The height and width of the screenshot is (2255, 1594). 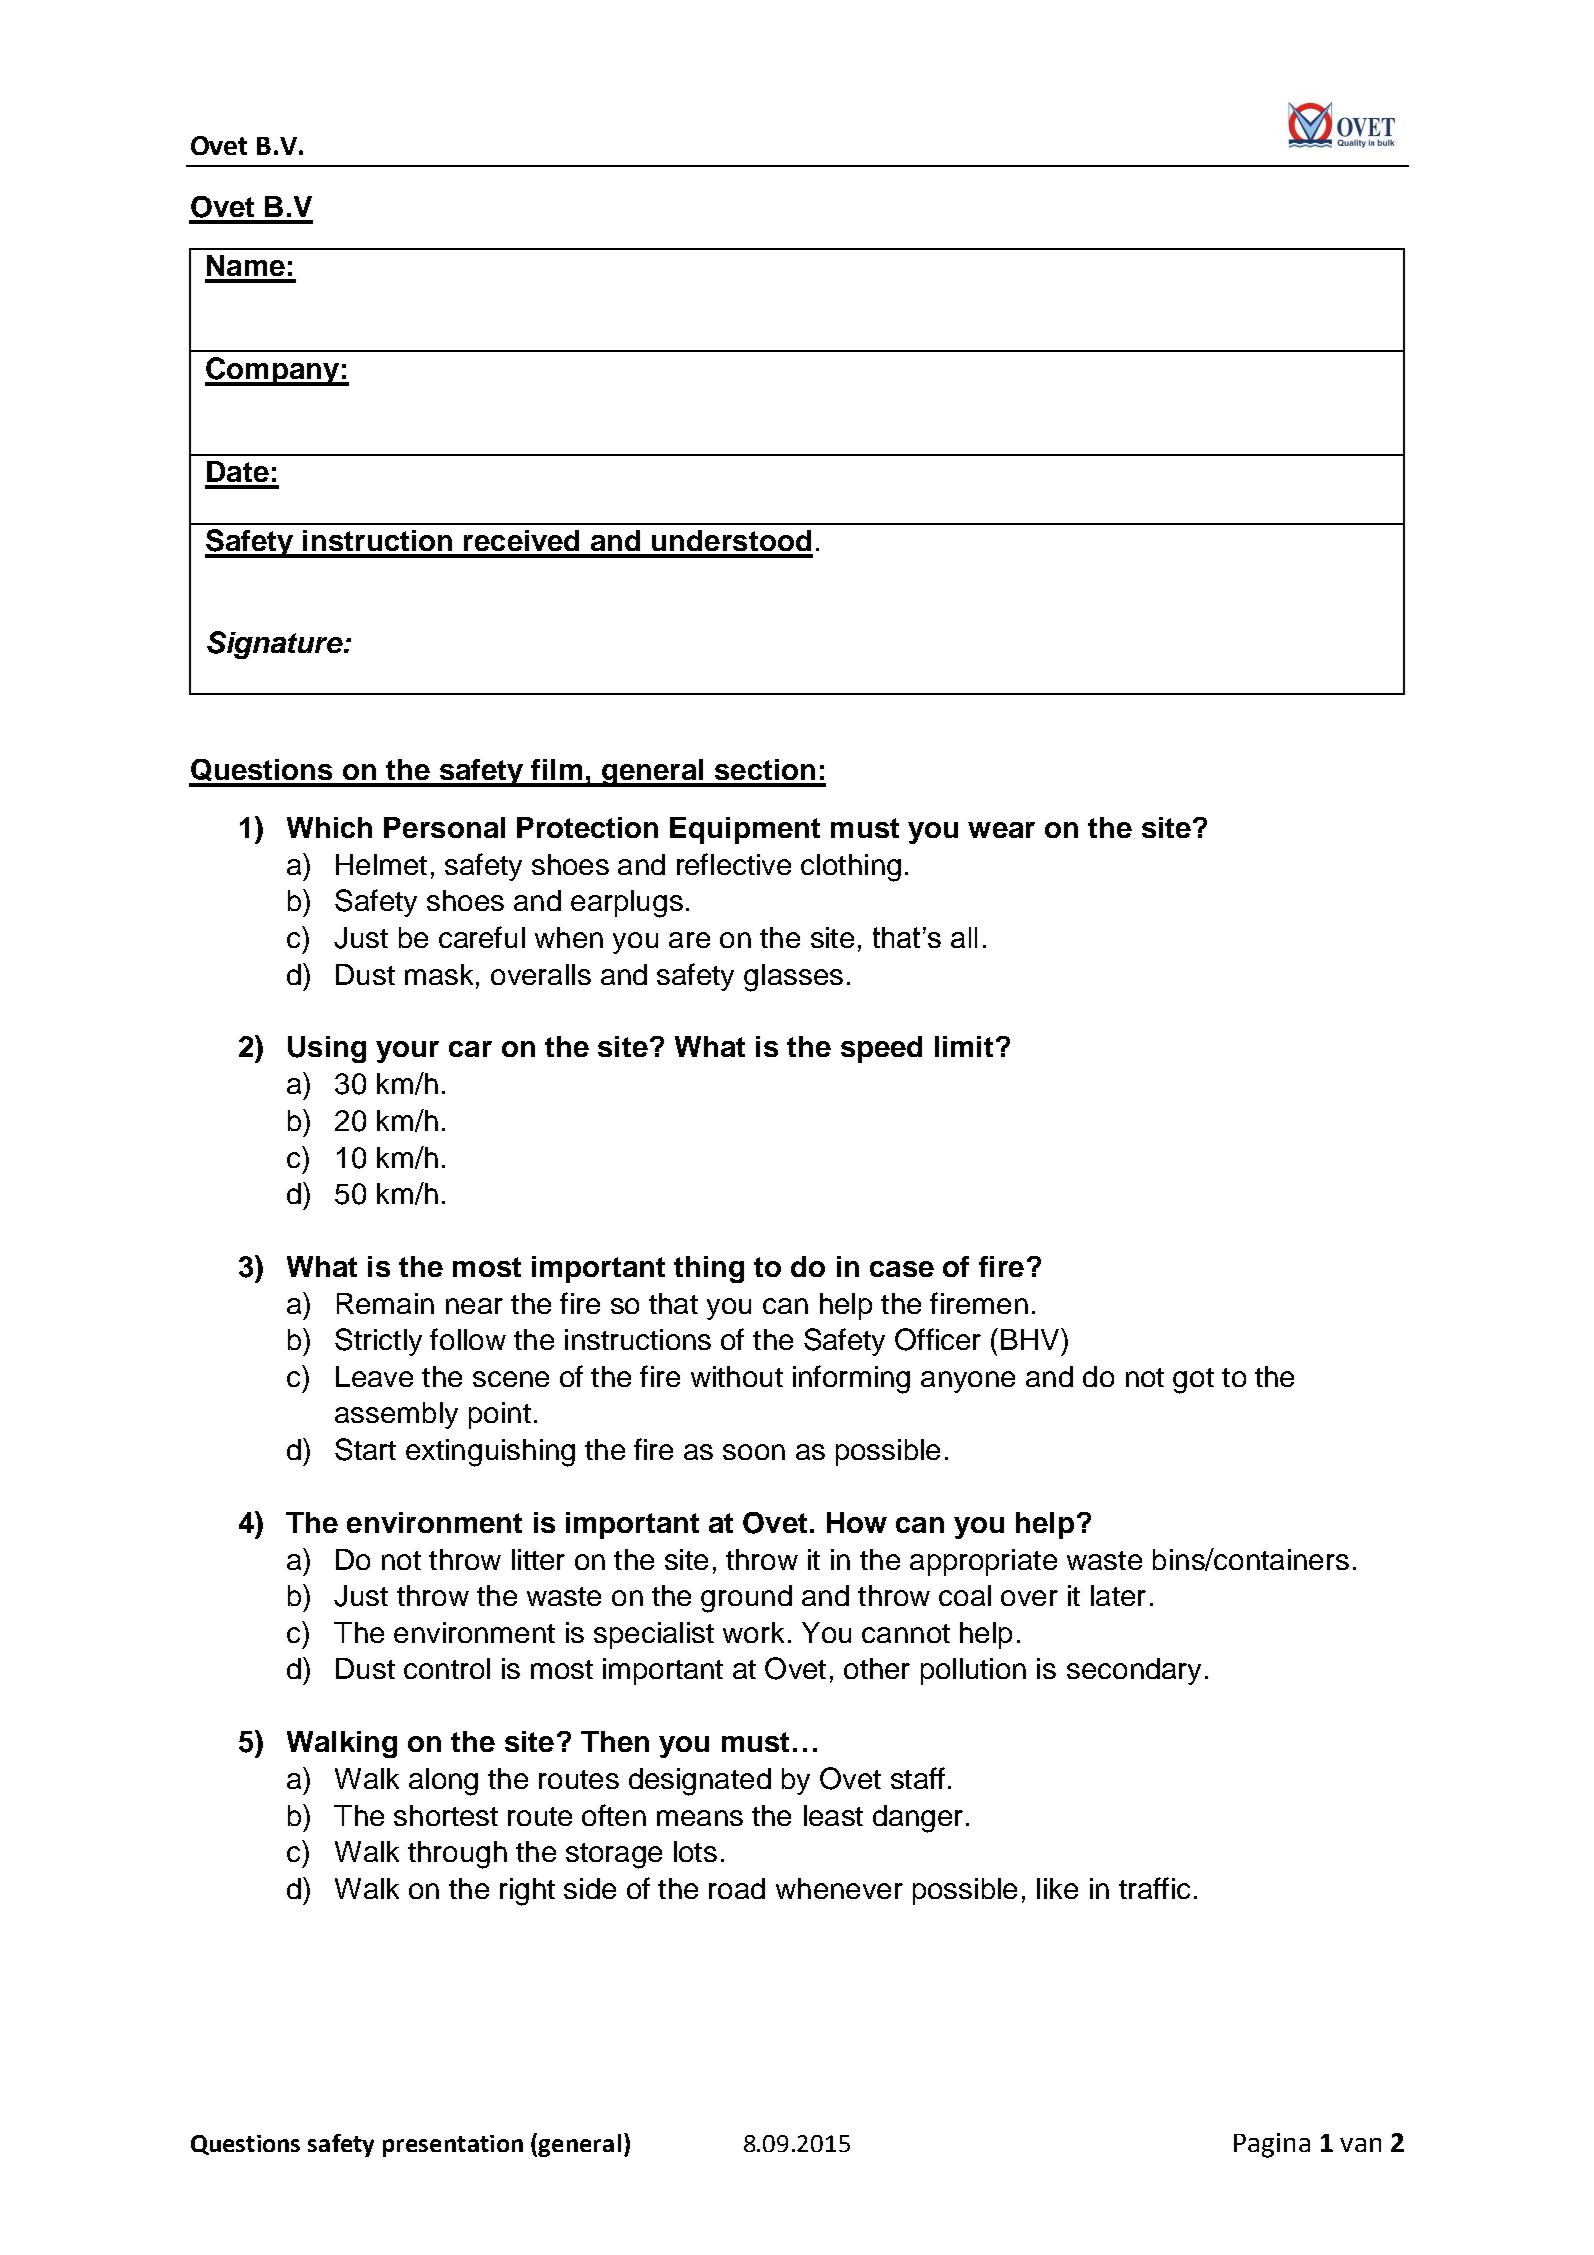 I want to click on Company, so click(x=273, y=371).
